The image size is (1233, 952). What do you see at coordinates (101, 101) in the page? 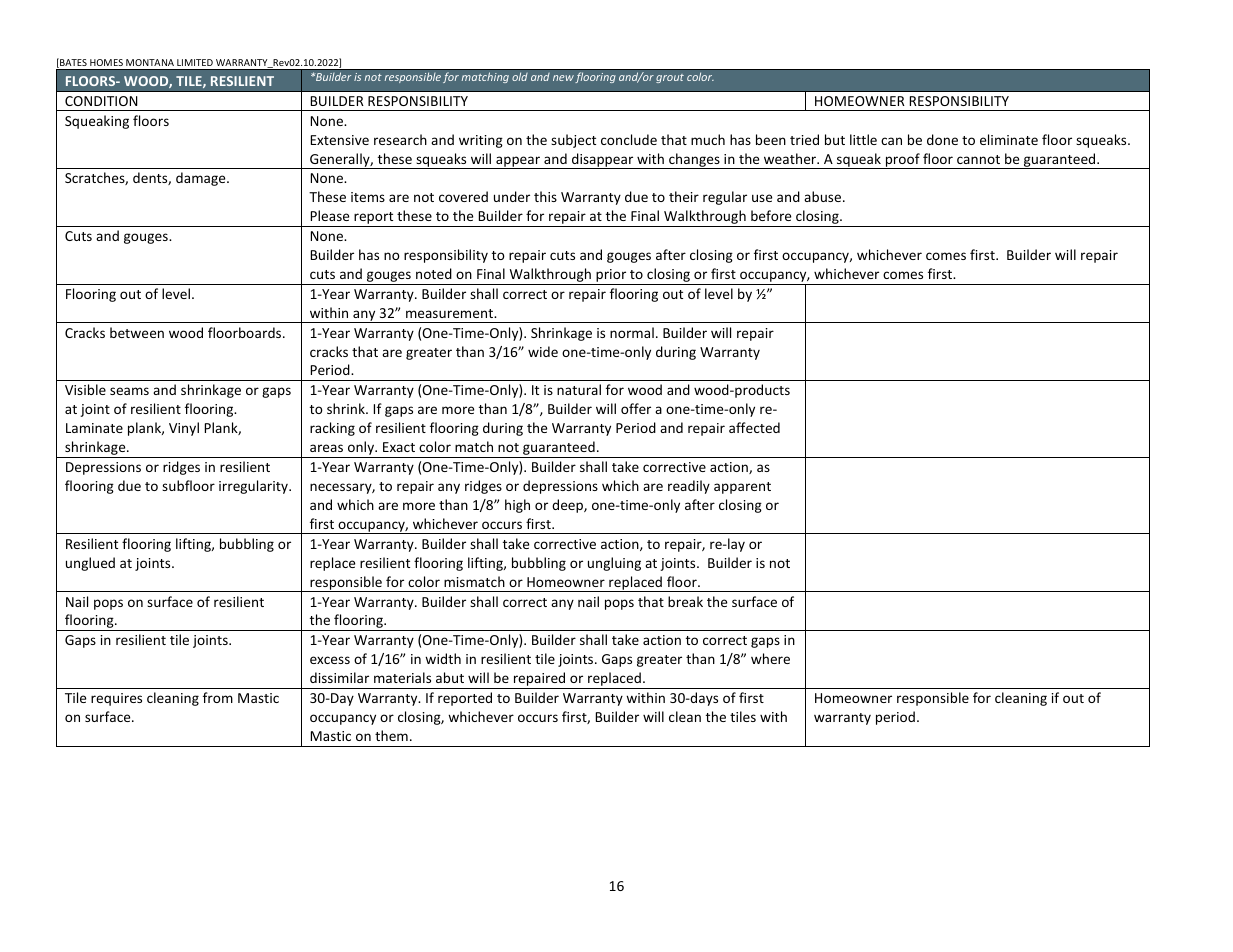
I see `CONDITION` at bounding box center [101, 101].
